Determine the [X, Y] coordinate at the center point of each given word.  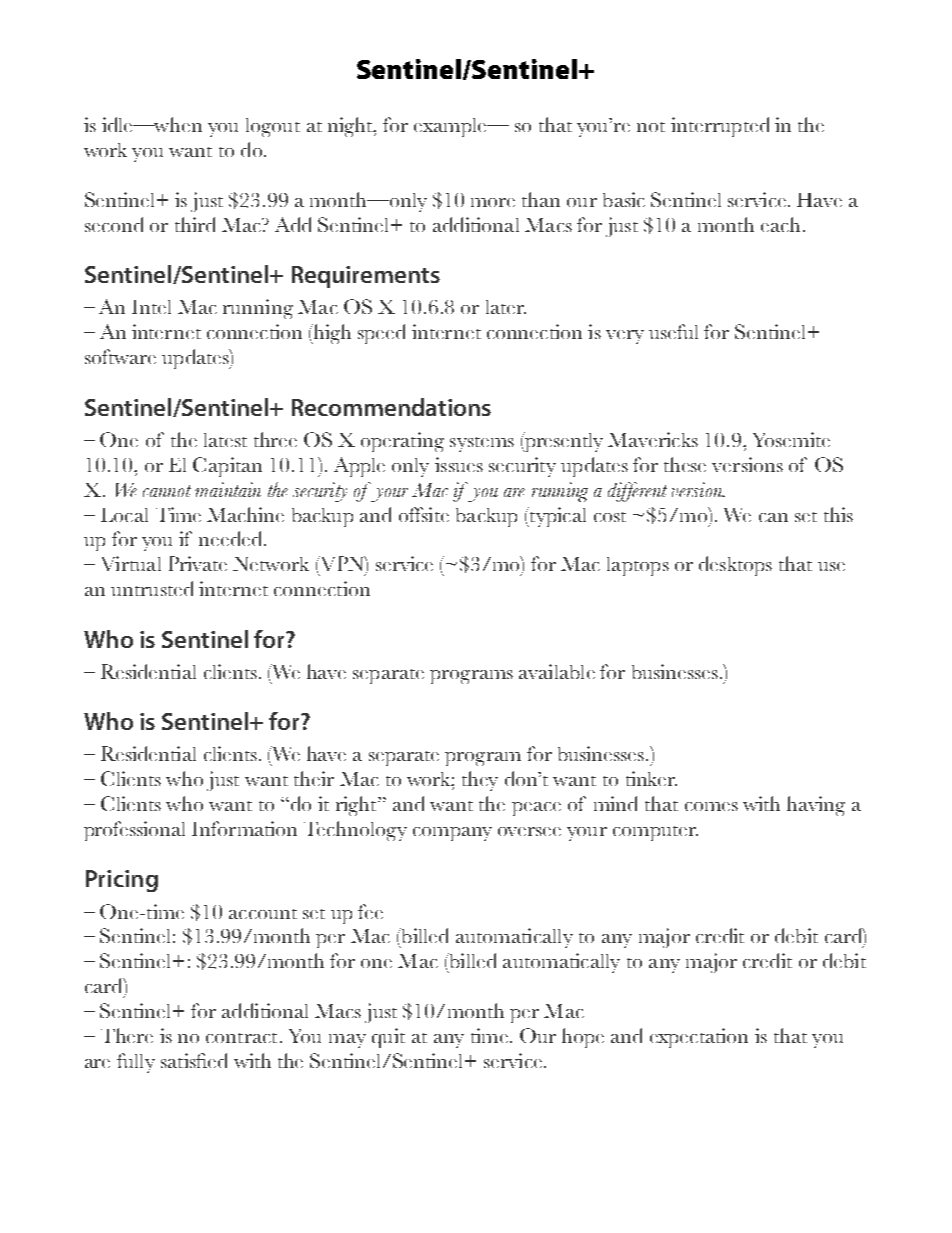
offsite [424, 514]
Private [198, 563]
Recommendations [391, 407]
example [451, 127]
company [452, 834]
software [120, 356]
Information [244, 828]
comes [711, 806]
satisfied [194, 1060]
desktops [735, 566]
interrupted [720, 127]
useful [673, 331]
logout [273, 127]
